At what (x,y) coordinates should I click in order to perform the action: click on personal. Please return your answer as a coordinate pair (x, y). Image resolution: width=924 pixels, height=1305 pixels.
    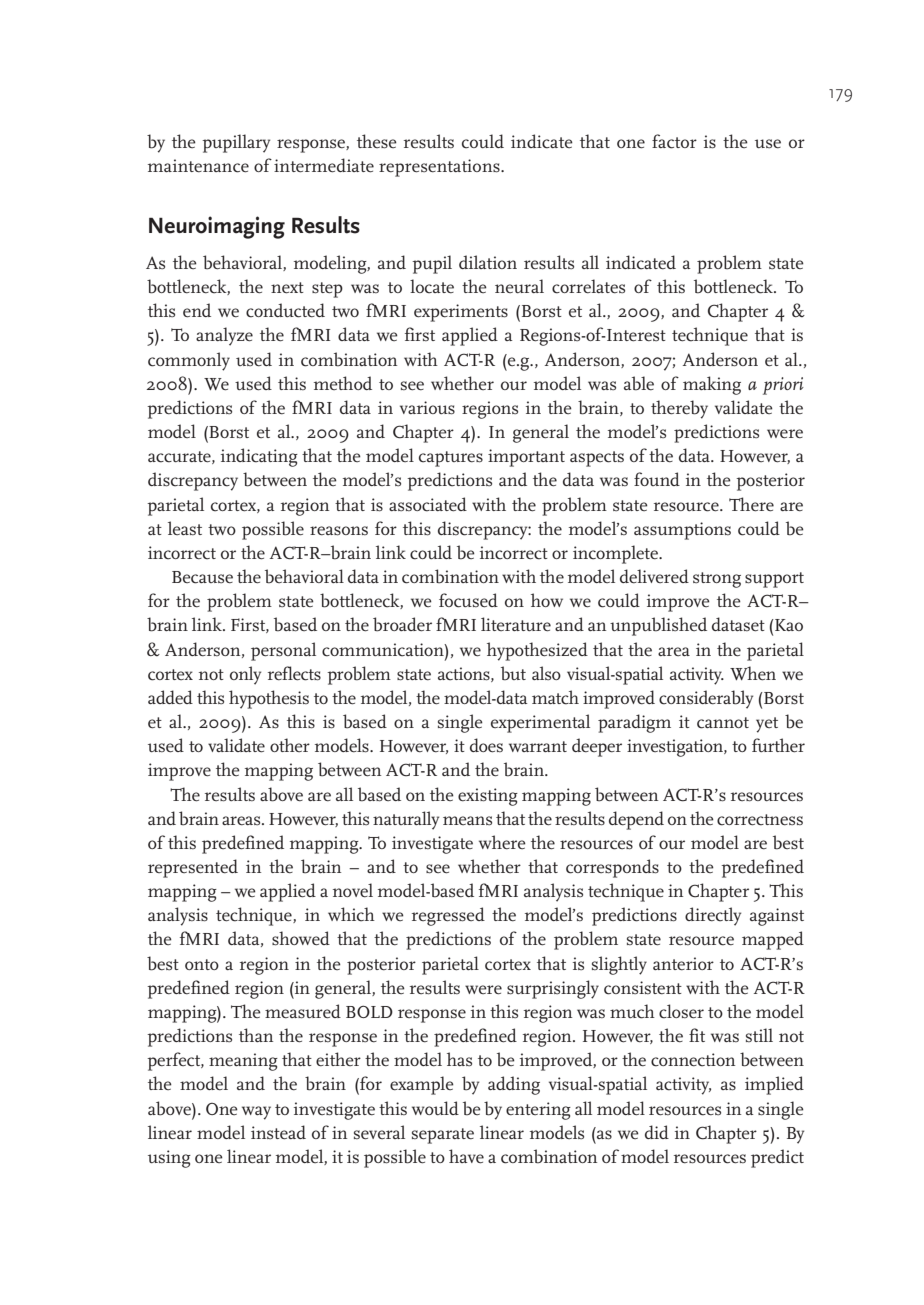
    Looking at the image, I should click on (283, 651).
